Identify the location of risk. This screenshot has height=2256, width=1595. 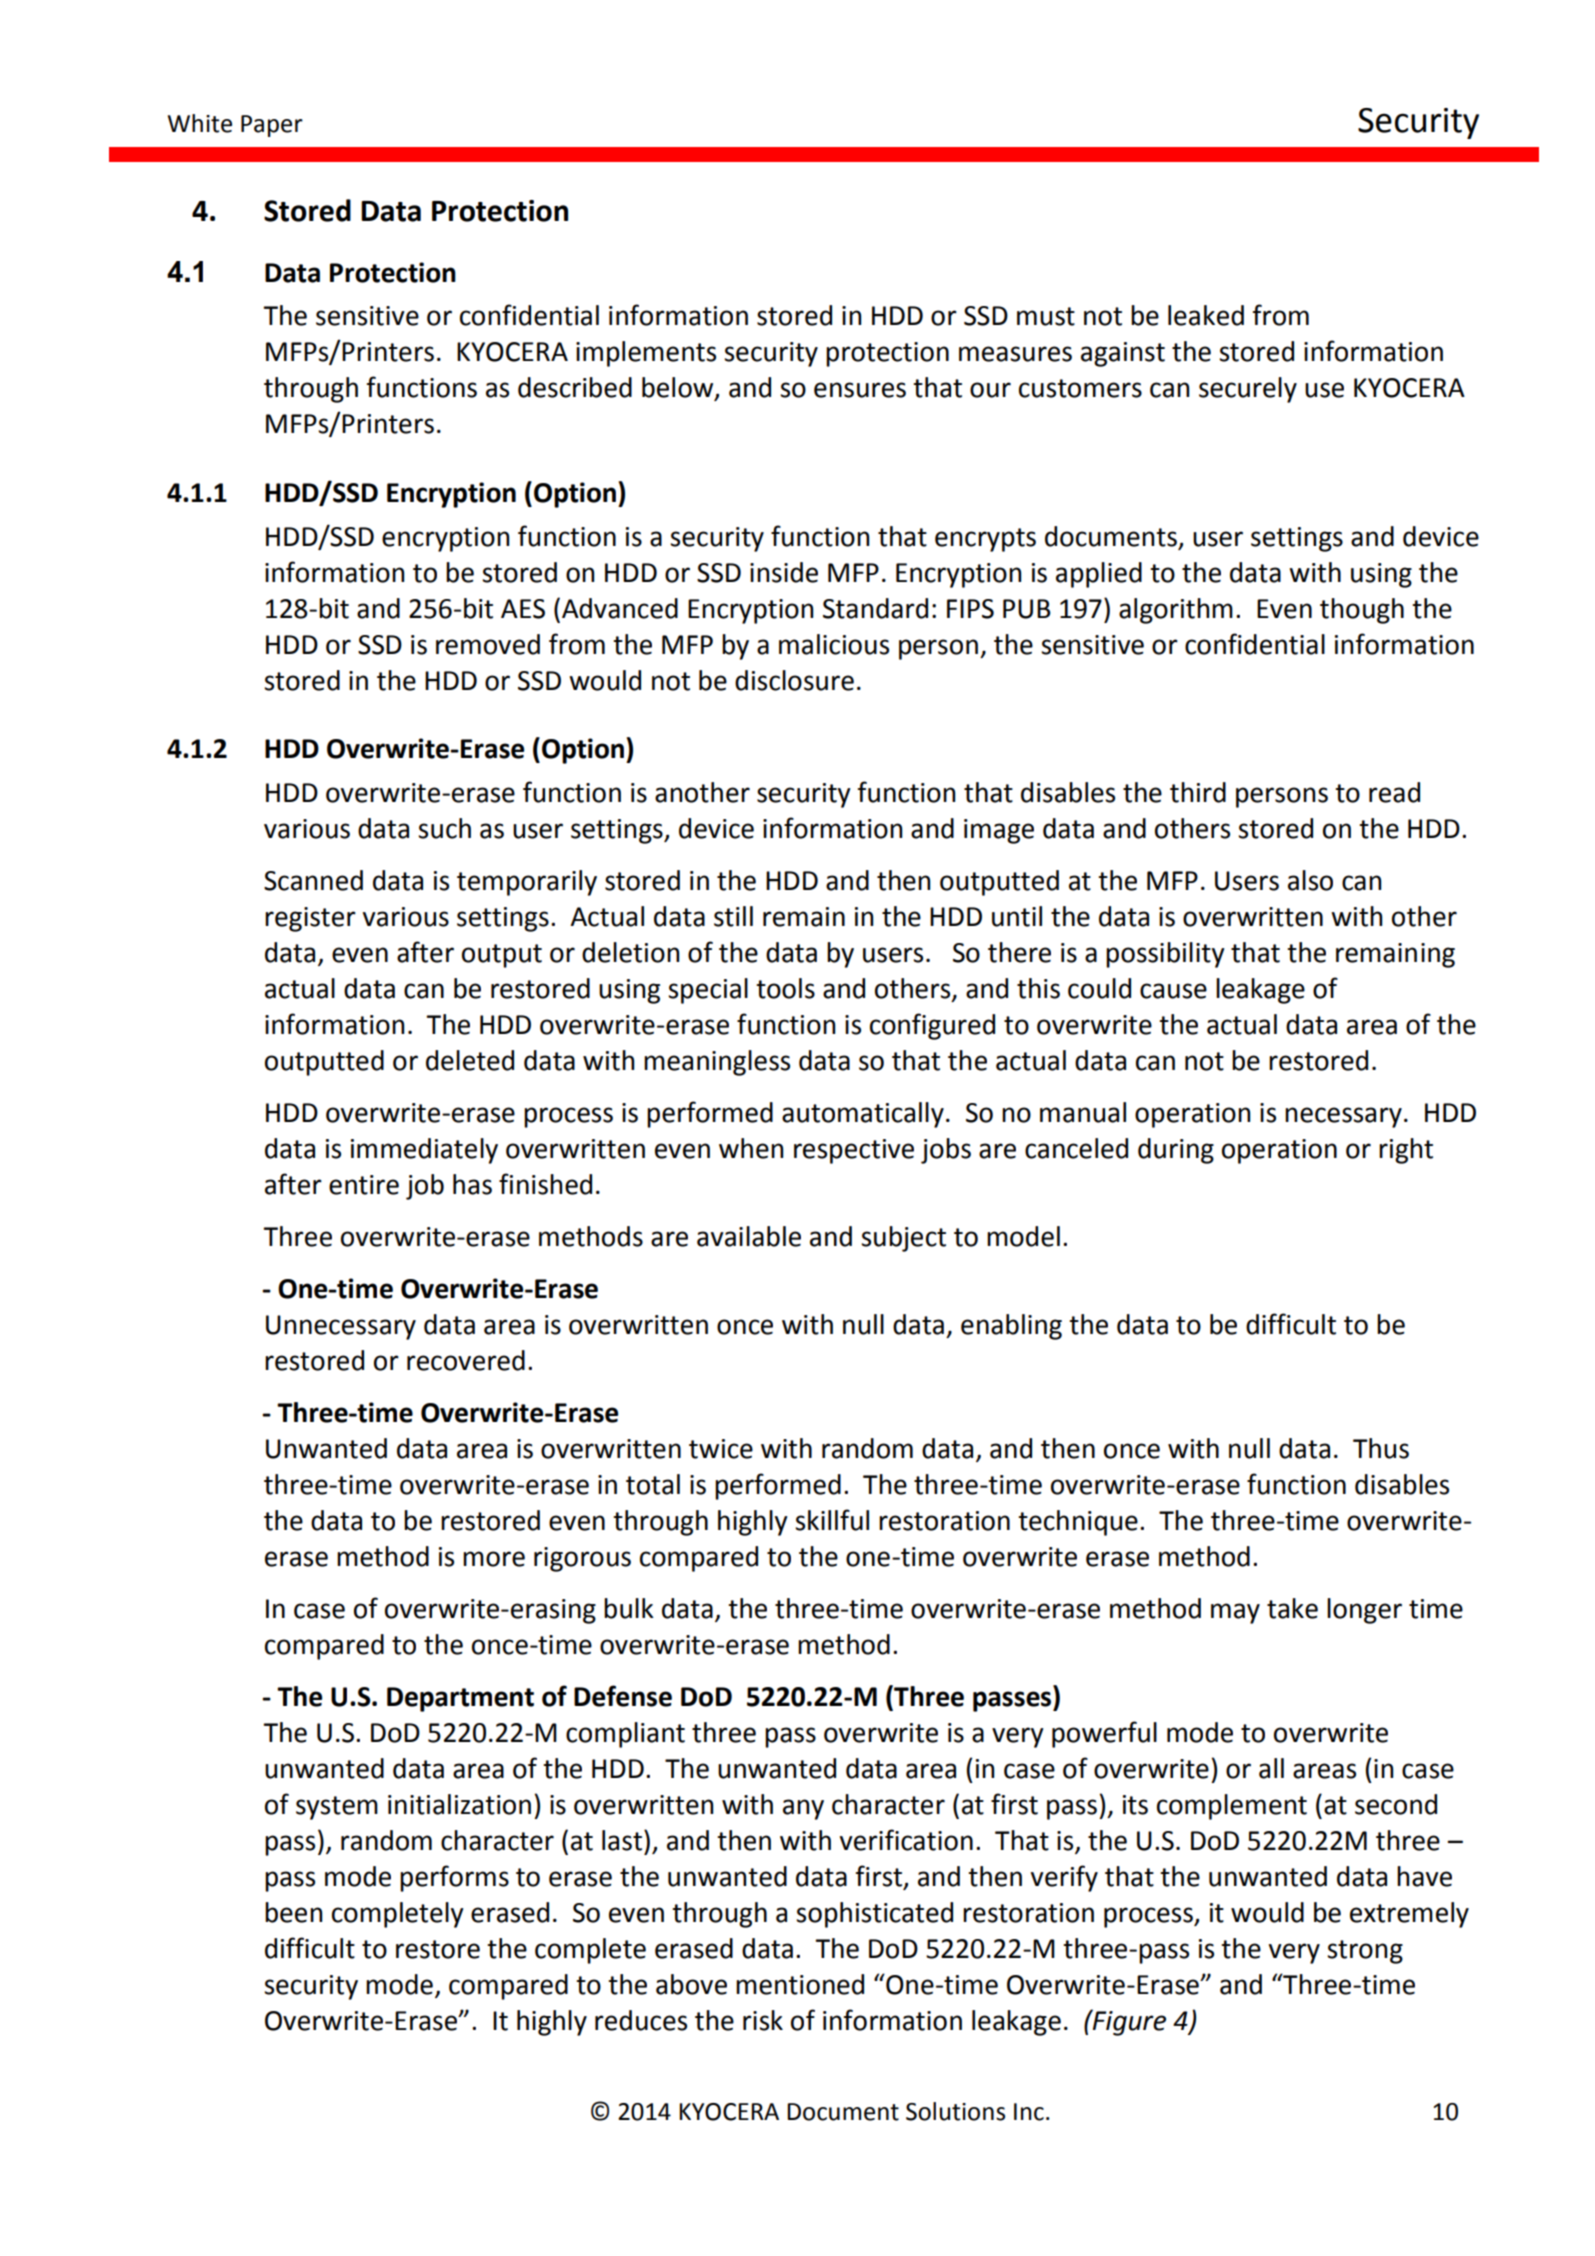
(763, 2020).
